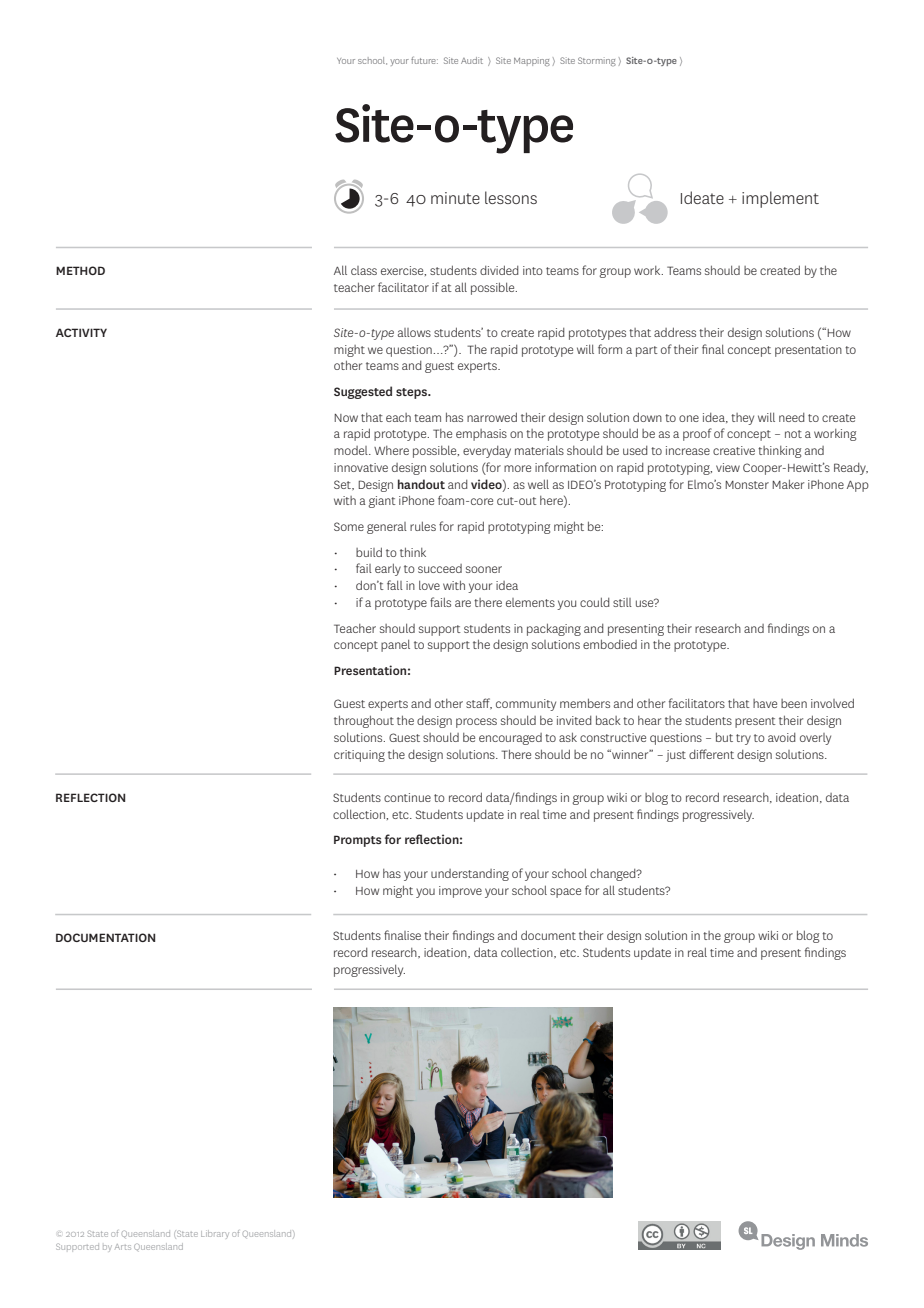 The width and height of the screenshot is (924, 1308). What do you see at coordinates (80, 270) in the screenshot?
I see `METHOD` at bounding box center [80, 270].
